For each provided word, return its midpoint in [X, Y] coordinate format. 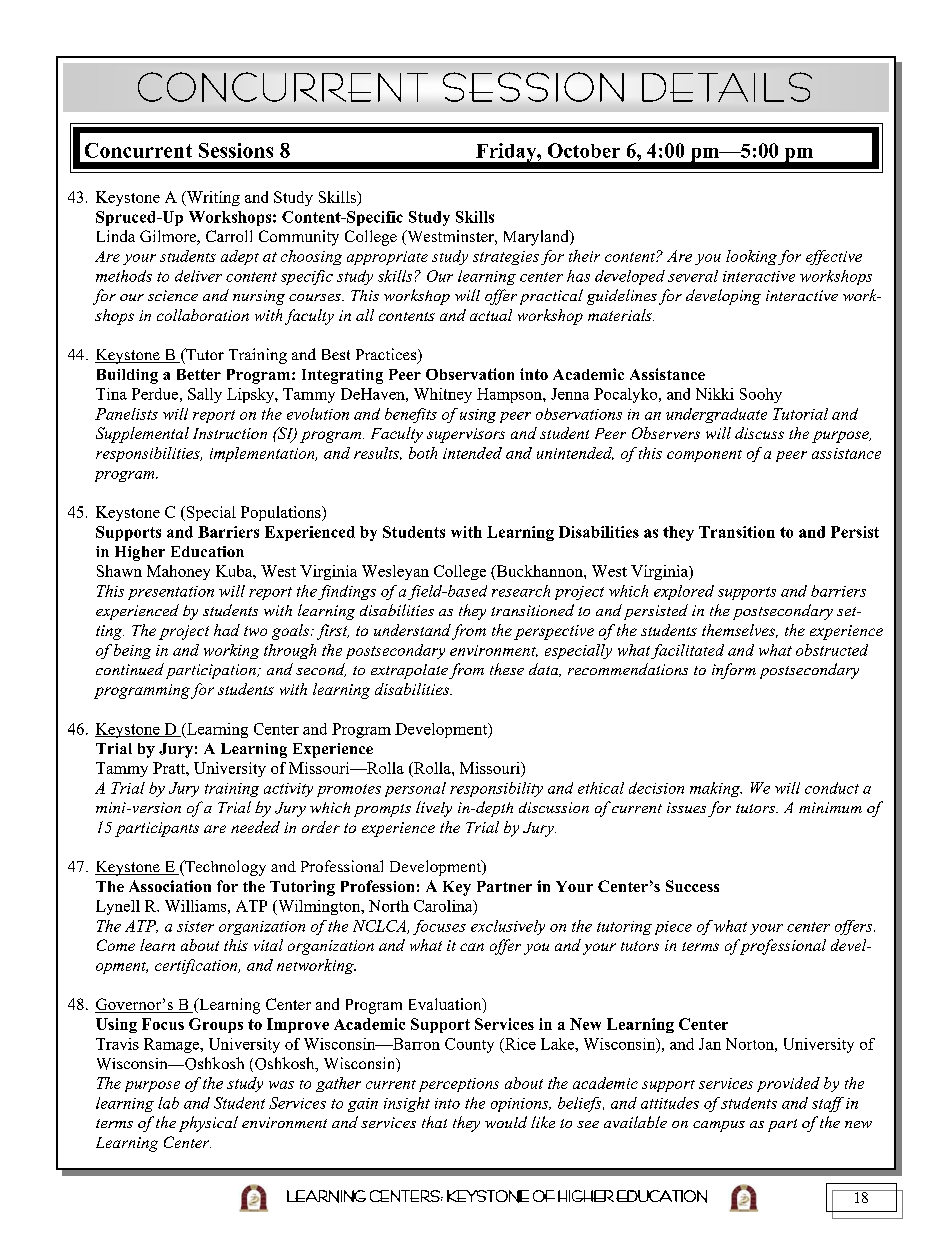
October [584, 150]
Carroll [229, 236]
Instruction [230, 433]
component [704, 456]
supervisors [466, 435]
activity [288, 790]
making [716, 789]
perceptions [459, 1085]
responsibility [496, 789]
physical [208, 1124]
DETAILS [727, 87]
